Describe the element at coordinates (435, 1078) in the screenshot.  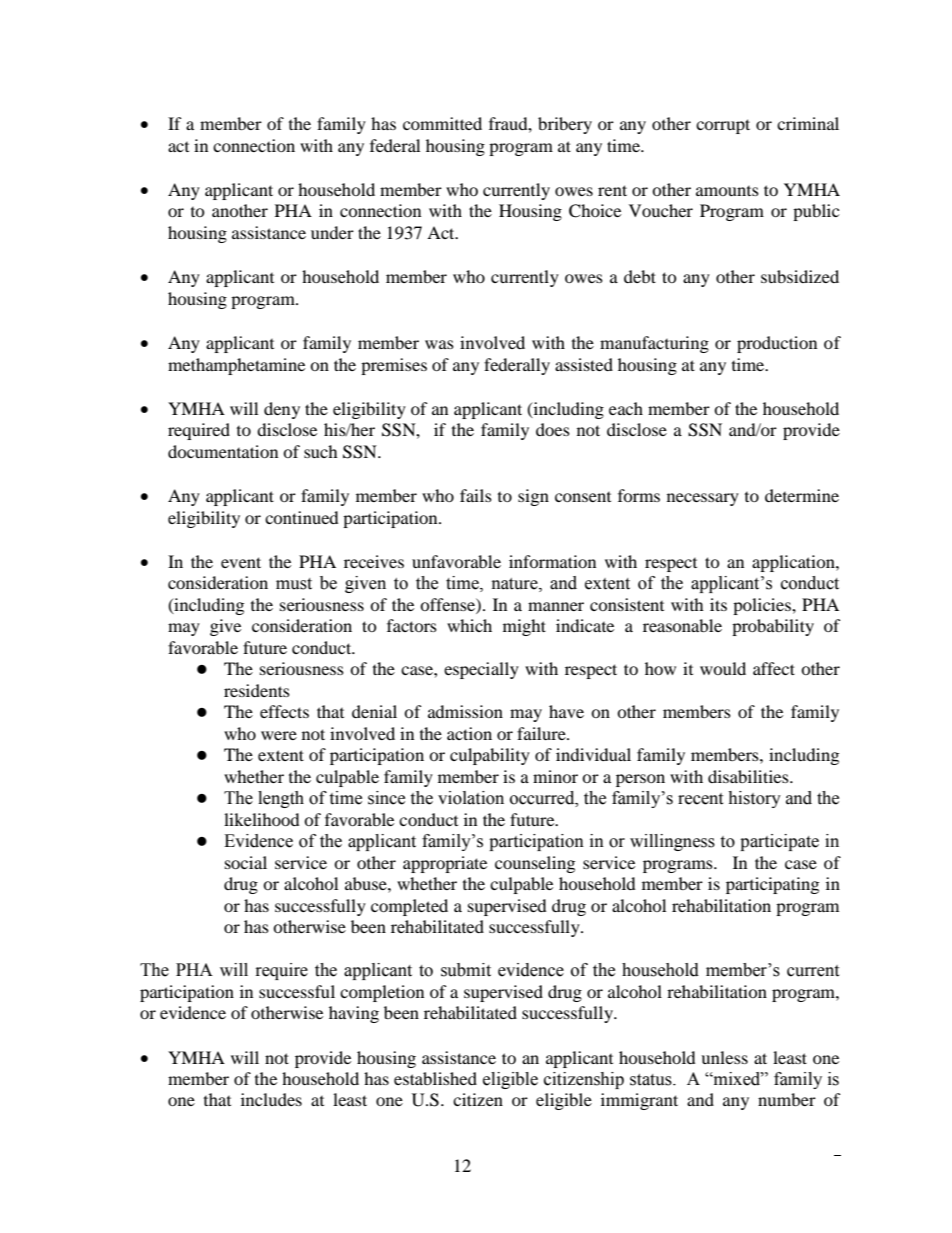
I see `established` at that location.
